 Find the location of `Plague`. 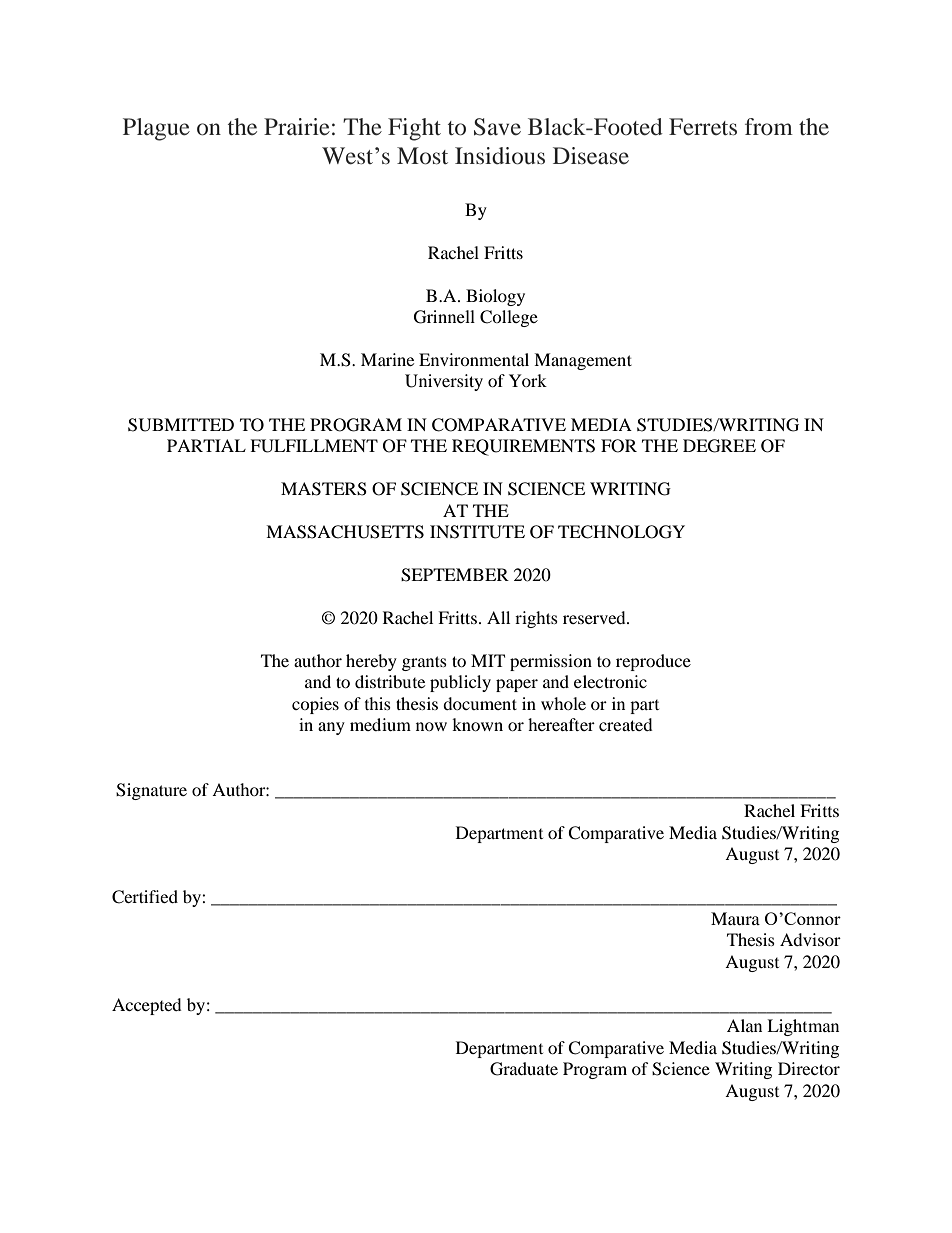

Plague is located at coordinates (156, 129).
